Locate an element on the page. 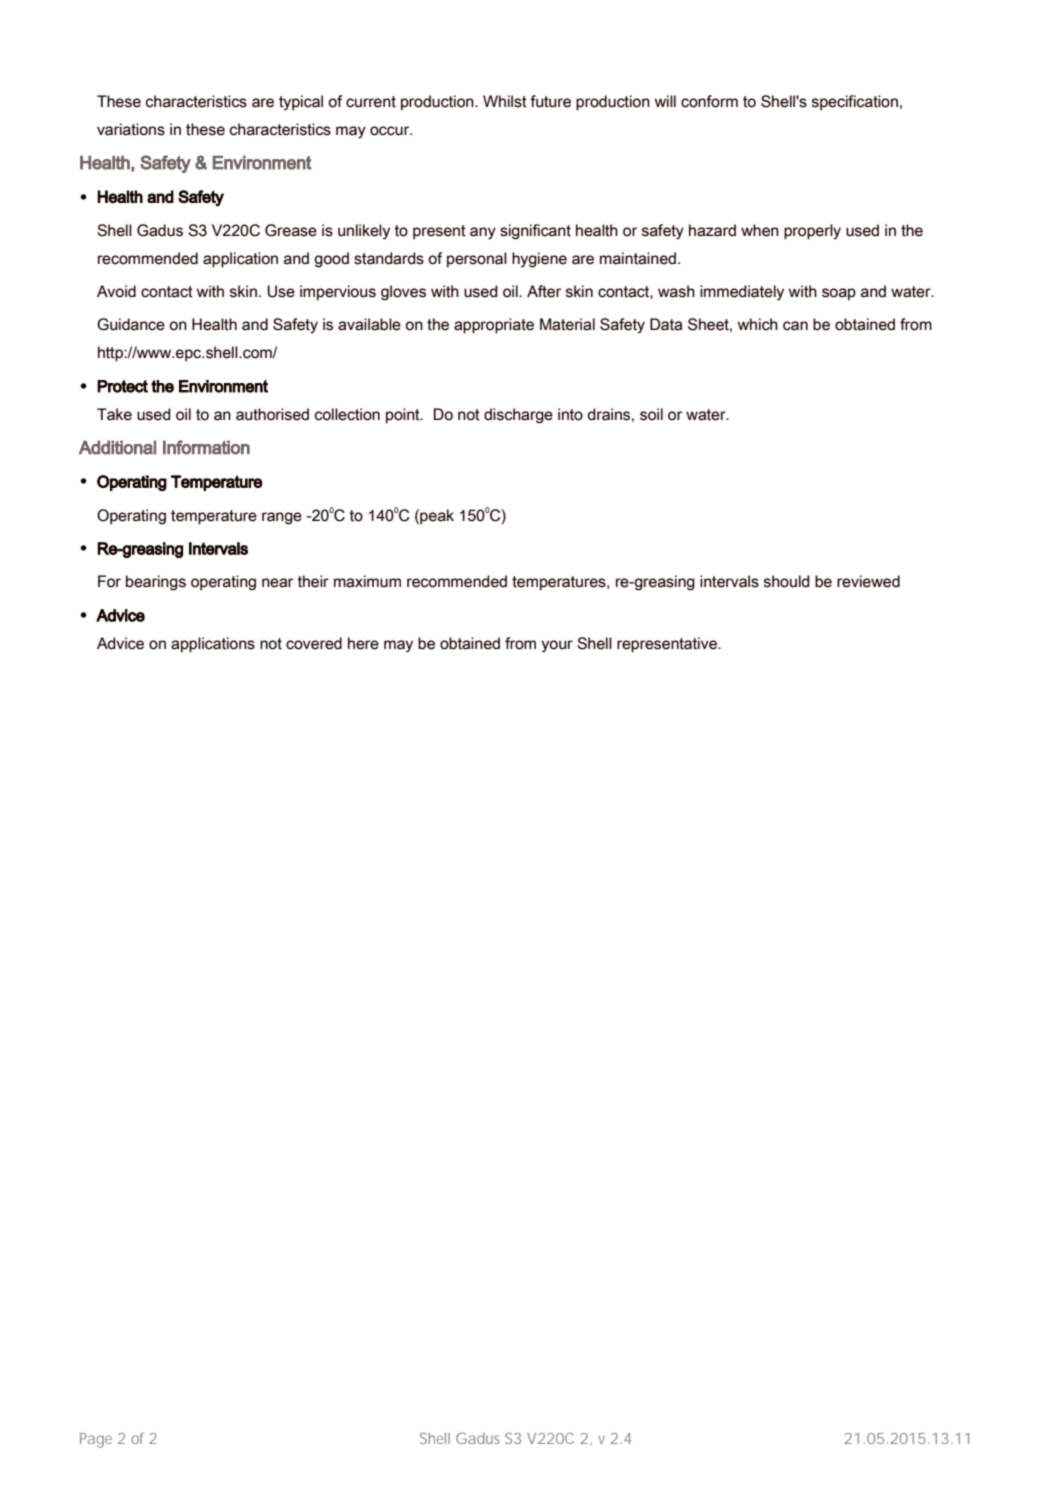 Image resolution: width=1052 pixels, height=1488 pixels. here is located at coordinates (363, 643).
